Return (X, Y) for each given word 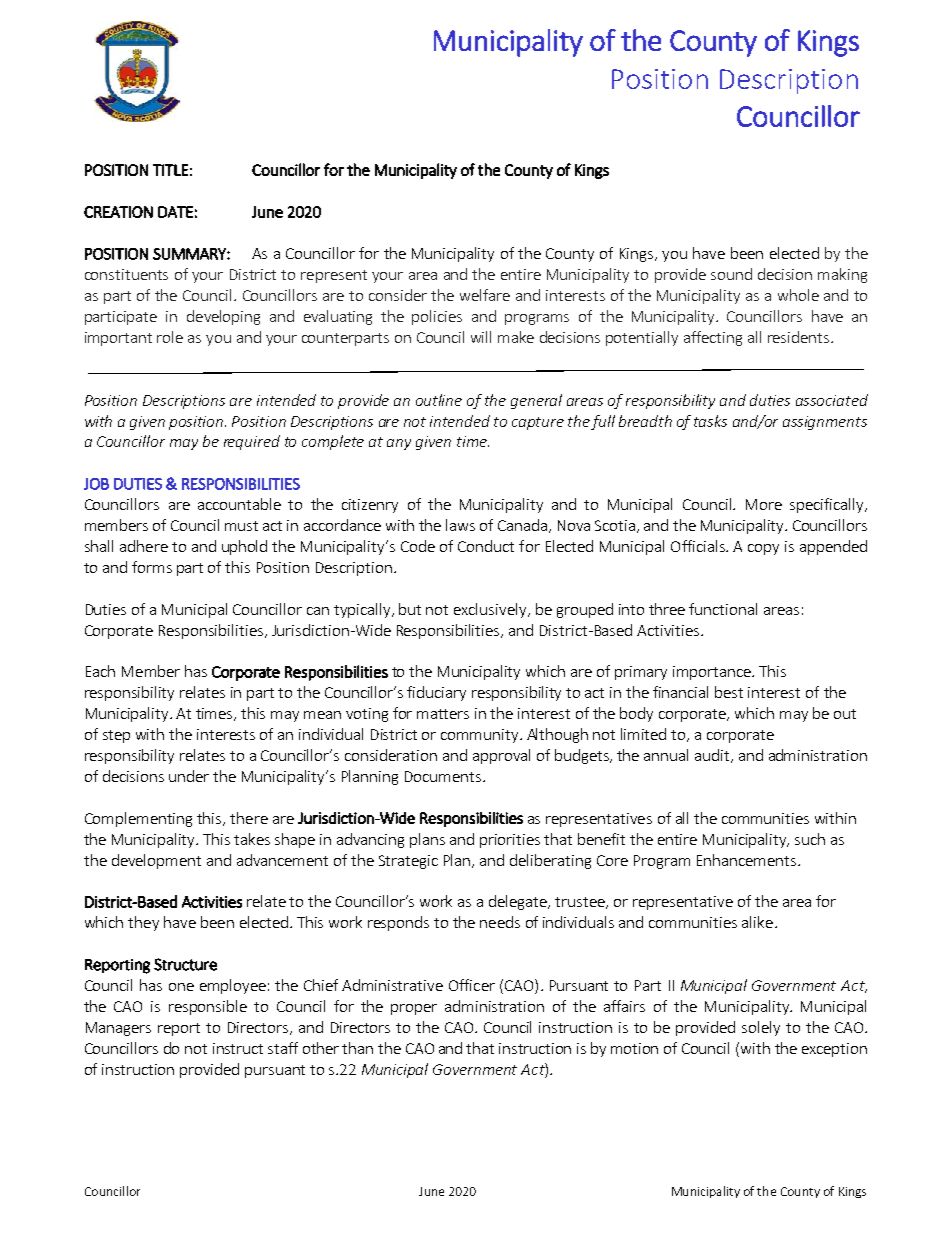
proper (414, 1009)
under (189, 776)
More (764, 504)
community (481, 736)
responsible (208, 1007)
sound (731, 274)
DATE (175, 212)
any (399, 444)
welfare (485, 295)
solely (761, 1028)
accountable (239, 504)
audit (713, 756)
